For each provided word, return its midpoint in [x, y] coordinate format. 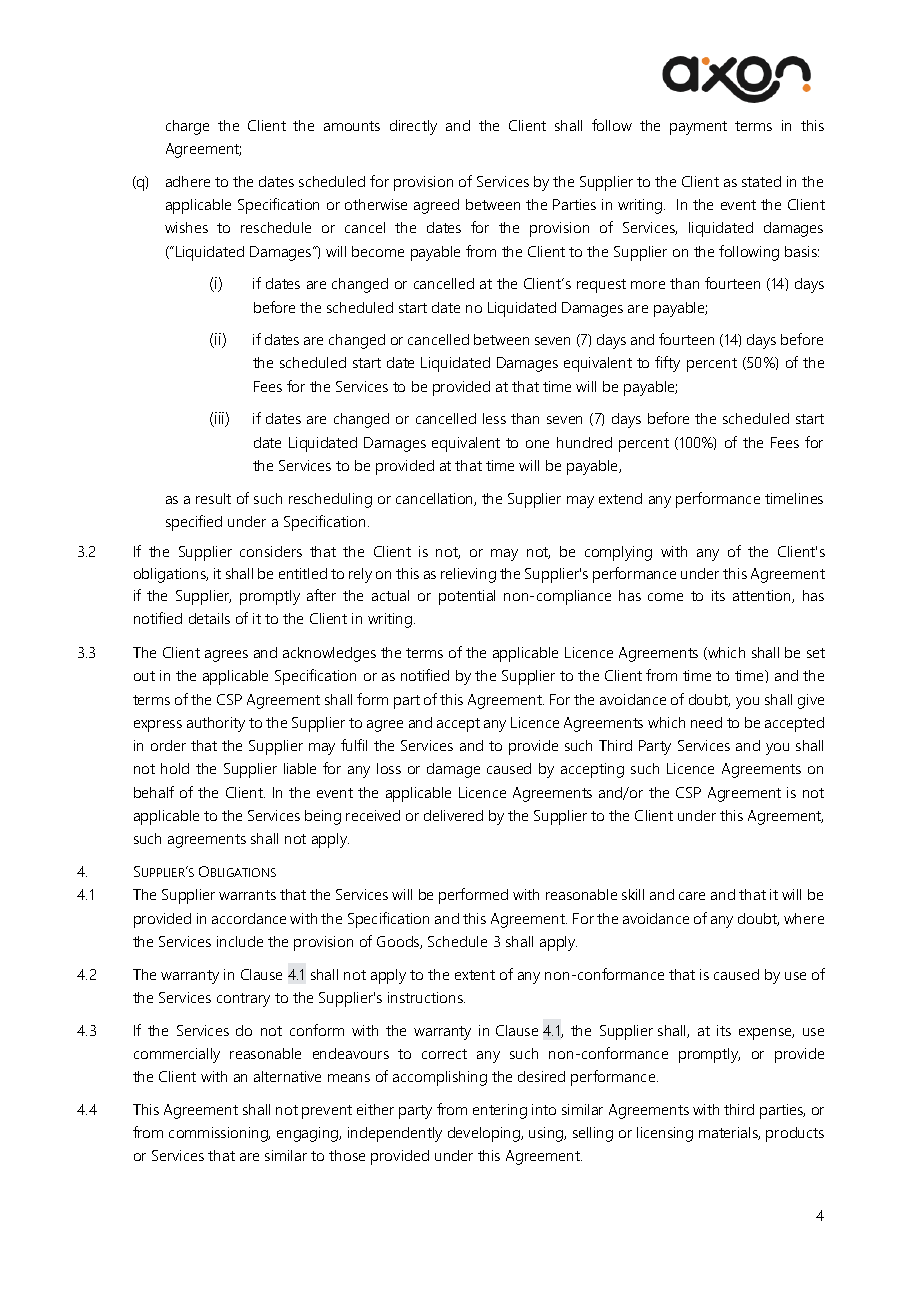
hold [175, 768]
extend [620, 498]
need [706, 722]
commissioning [219, 1134]
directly [413, 127]
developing [485, 1134]
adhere [188, 181]
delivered [453, 815]
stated [761, 181]
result [213, 498]
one [537, 444]
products [795, 1134]
